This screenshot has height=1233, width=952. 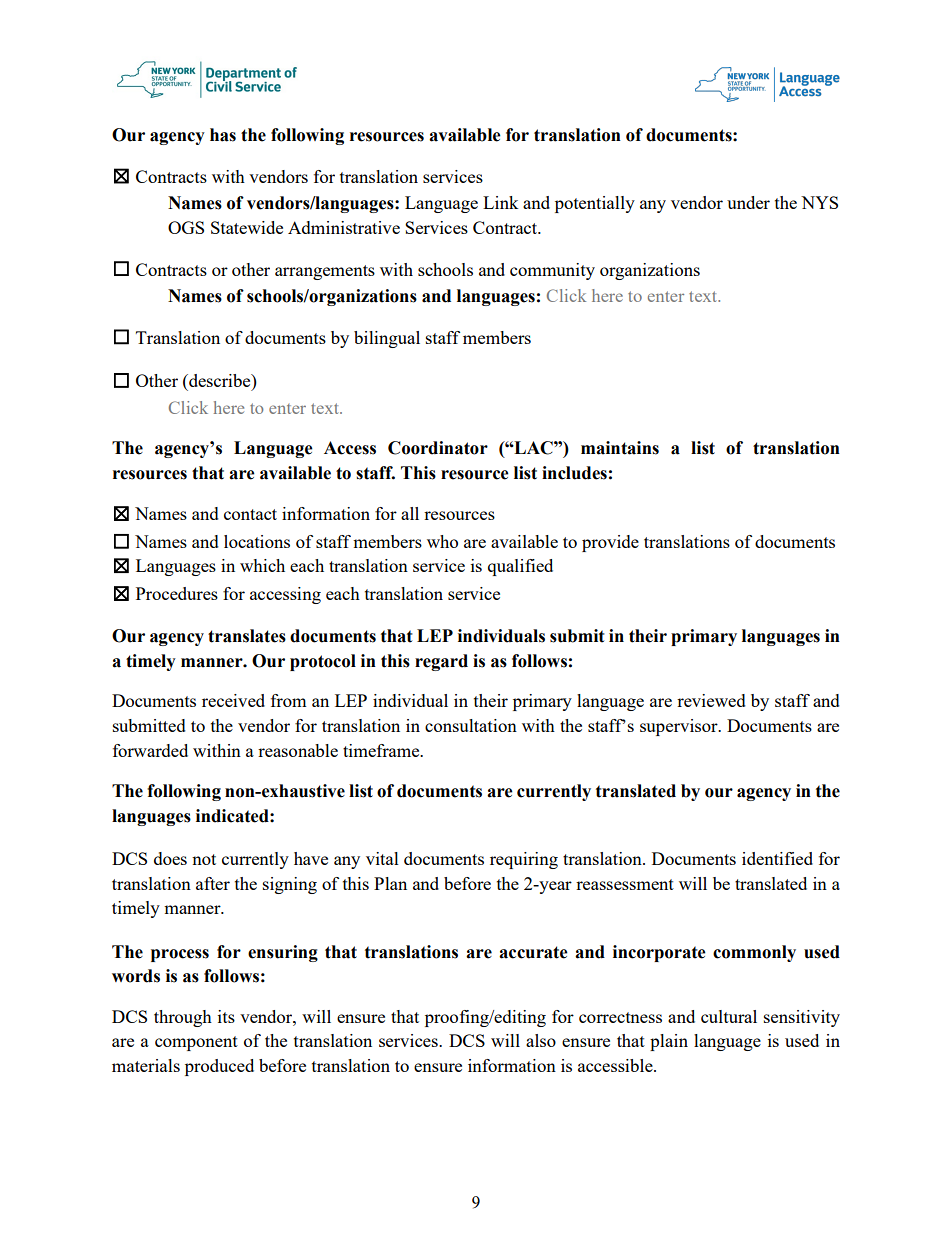 I want to click on bilingual, so click(x=387, y=339).
